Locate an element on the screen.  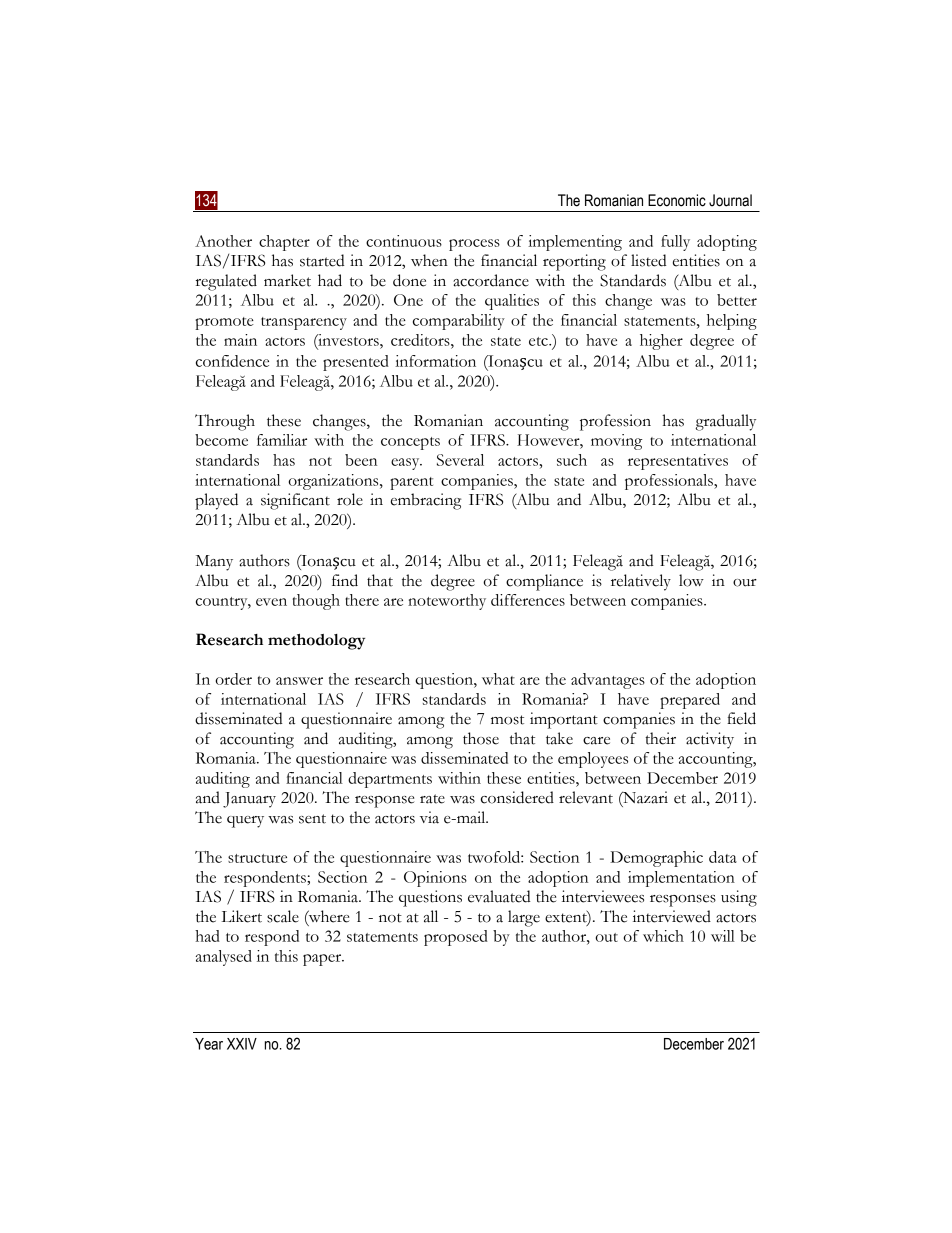
XXIV is located at coordinates (242, 1044).
